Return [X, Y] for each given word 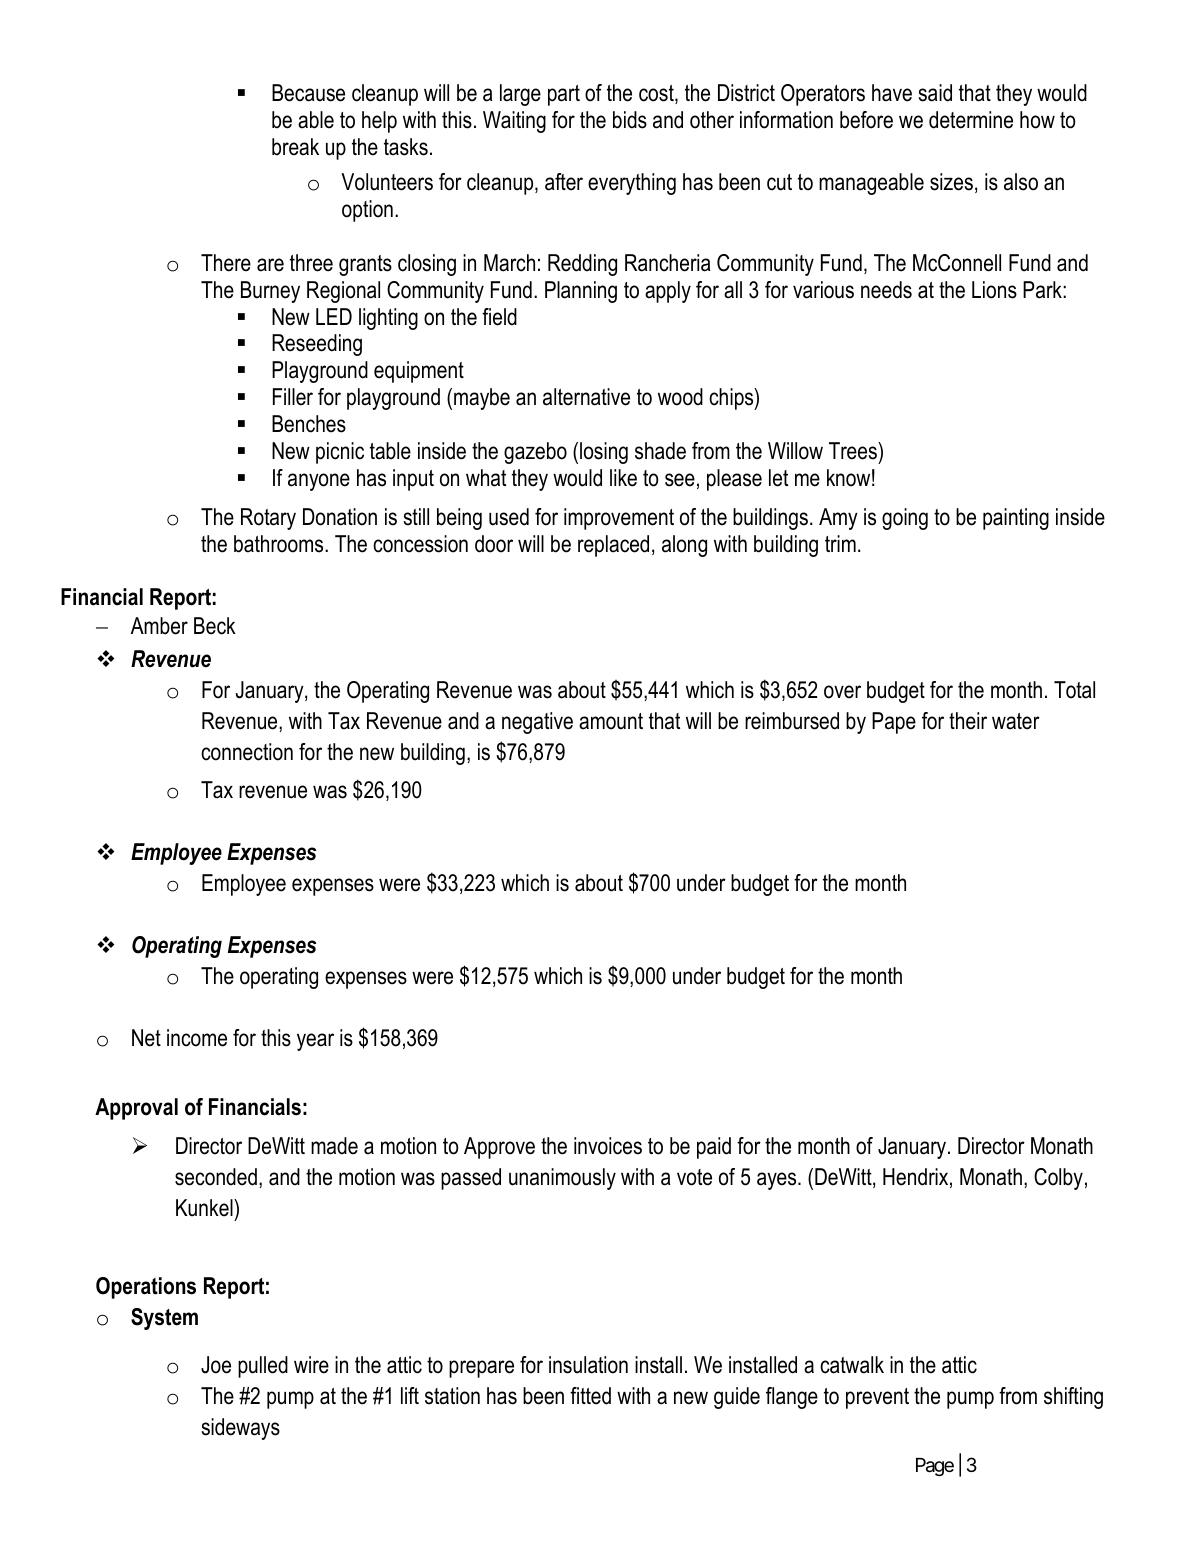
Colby [1058, 1179]
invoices [608, 1146]
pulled [263, 1367]
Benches [309, 424]
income [197, 1038]
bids [630, 120]
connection [247, 752]
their [968, 721]
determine [971, 120]
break [295, 147]
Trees [854, 451]
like [623, 478]
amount [611, 721]
